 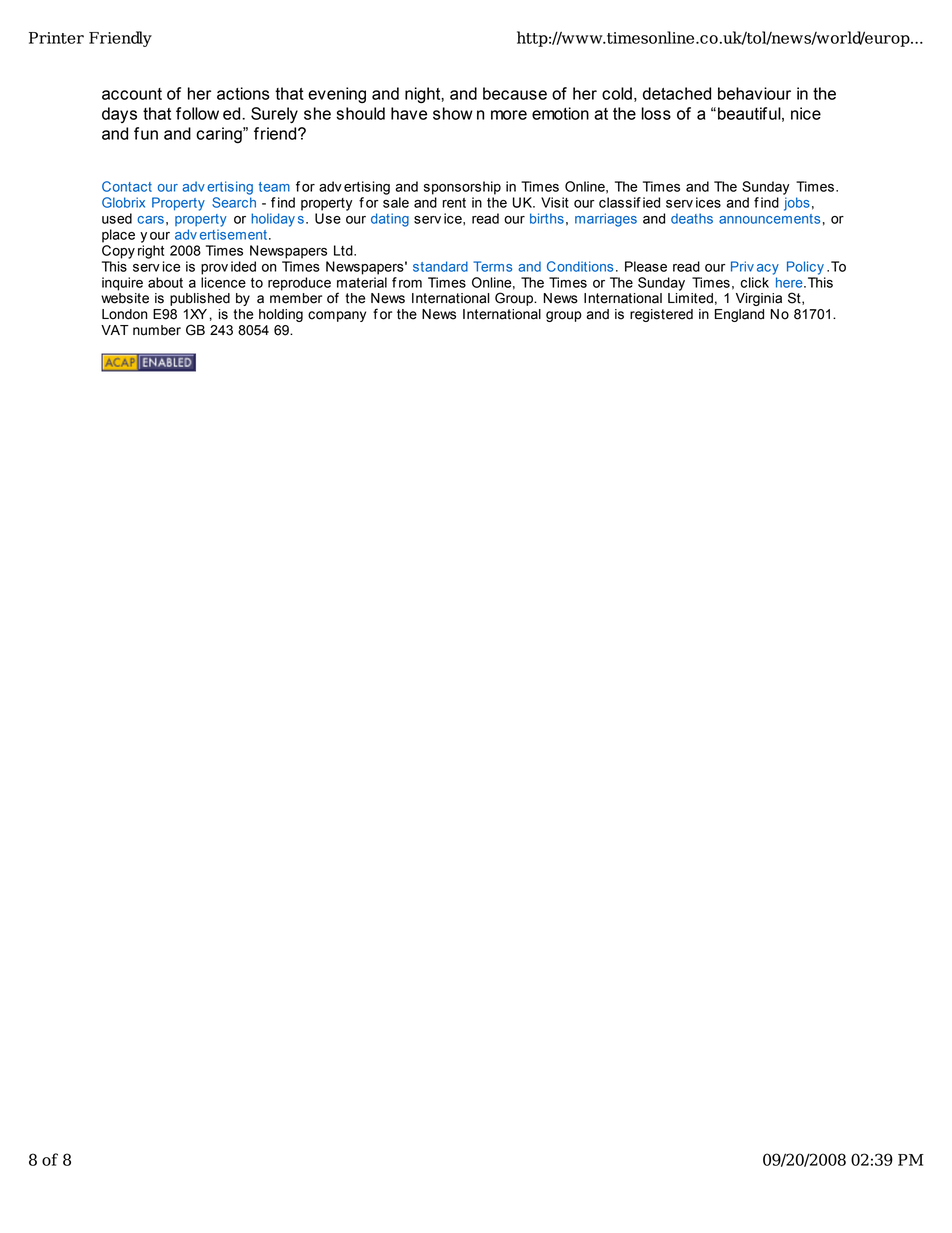 I want to click on Printer, so click(x=56, y=38).
